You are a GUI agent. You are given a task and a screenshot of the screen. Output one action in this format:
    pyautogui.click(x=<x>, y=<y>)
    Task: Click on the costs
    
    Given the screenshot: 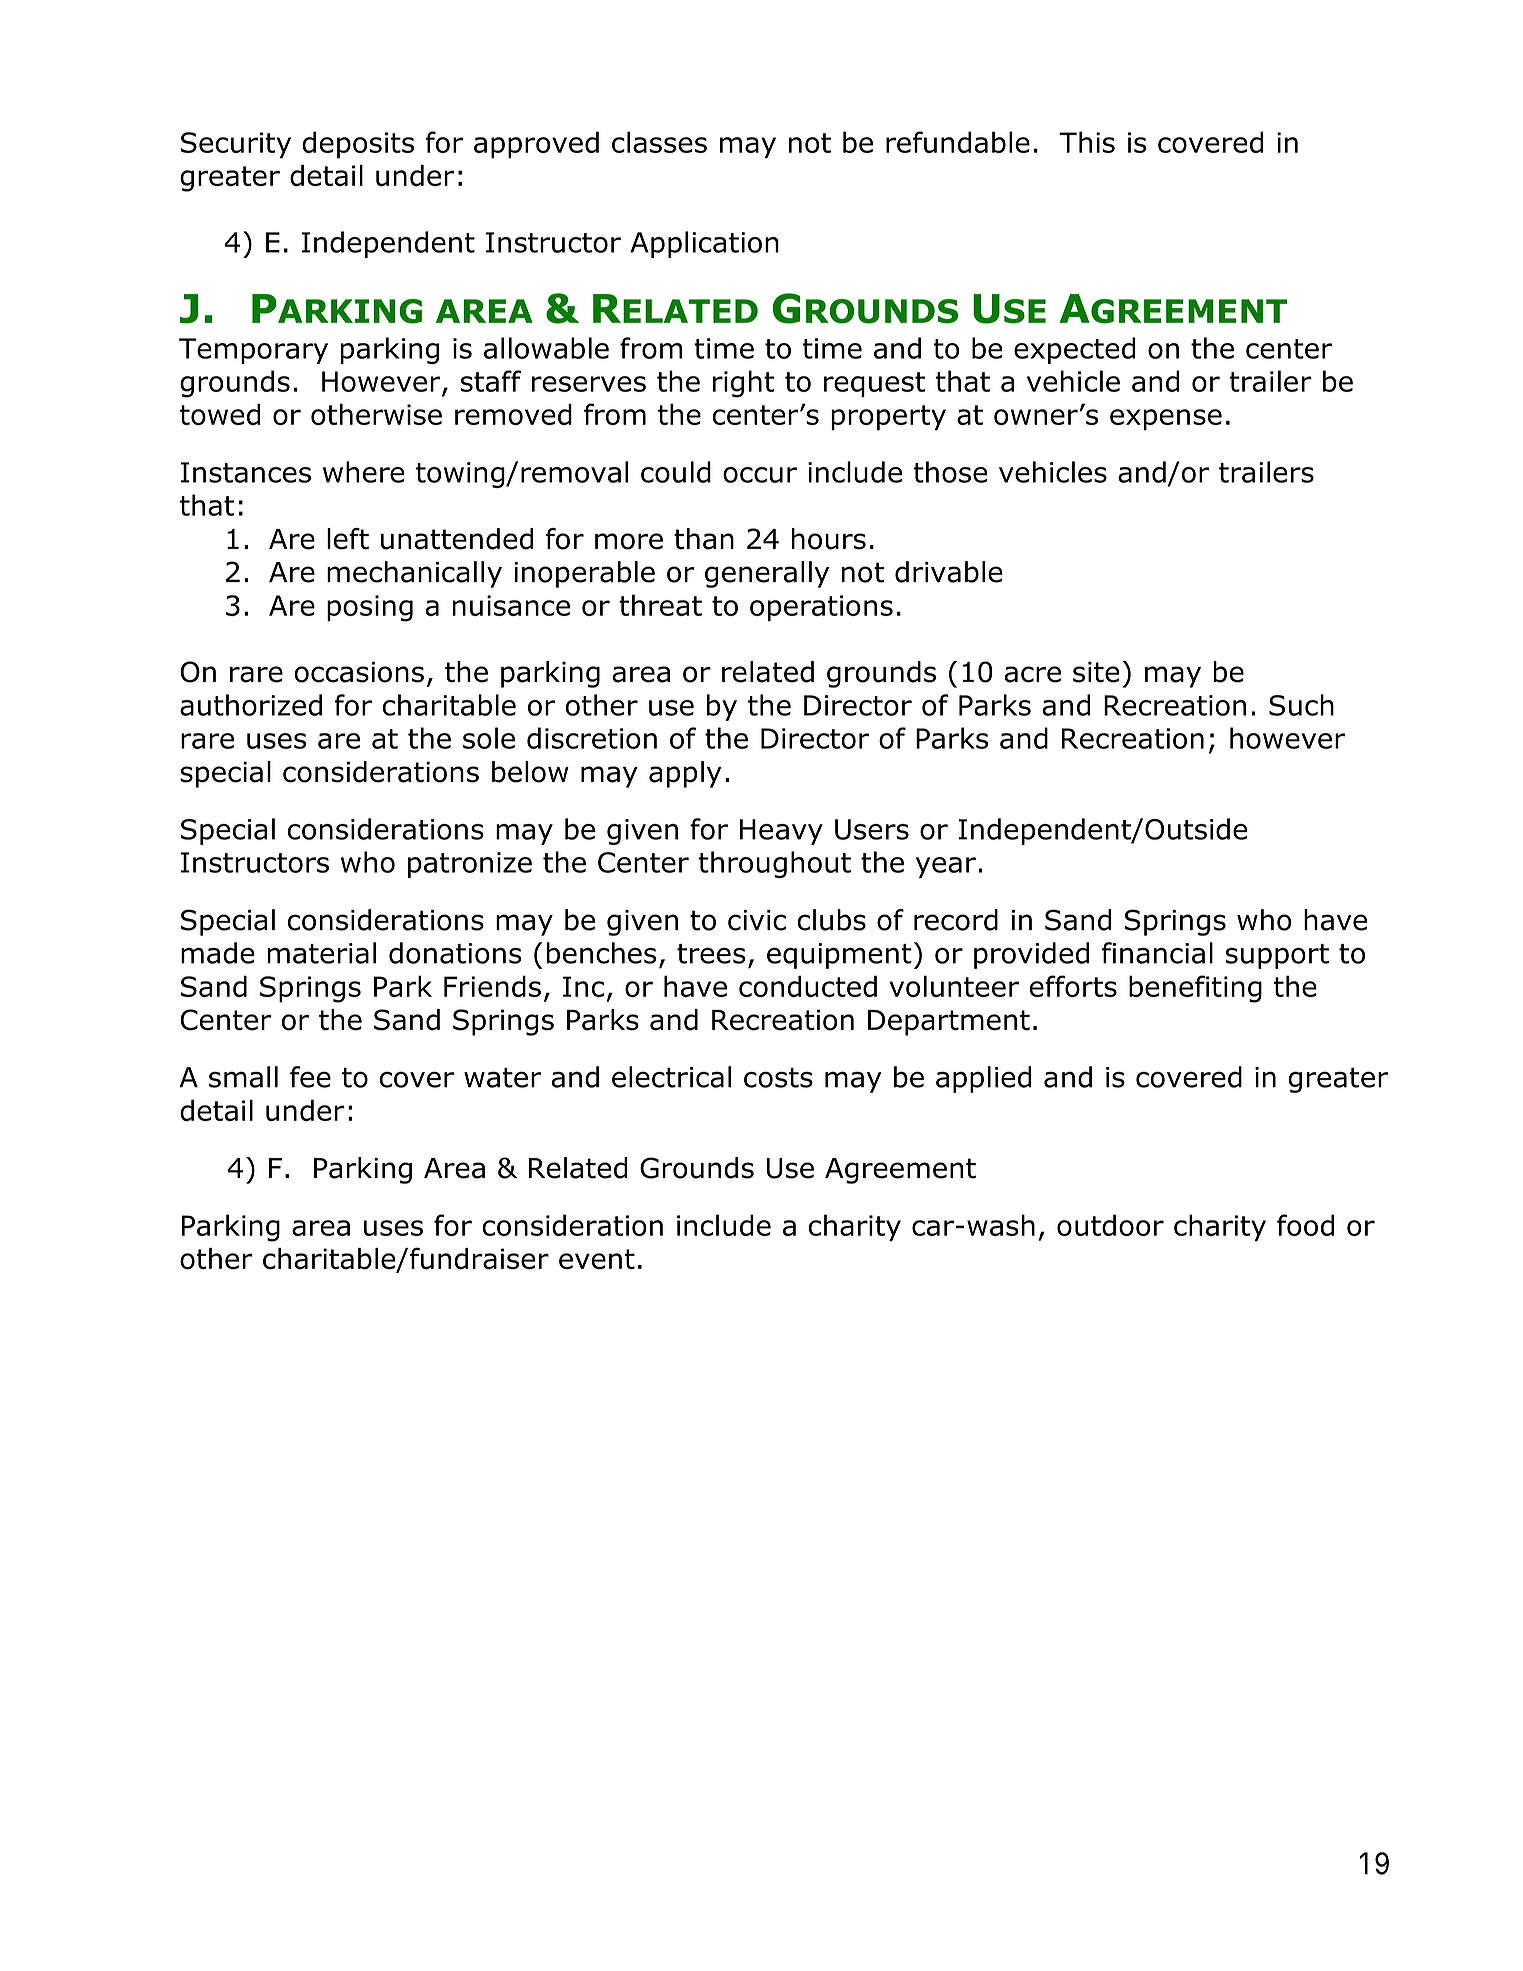 What is the action you would take?
    pyautogui.click(x=778, y=1078)
